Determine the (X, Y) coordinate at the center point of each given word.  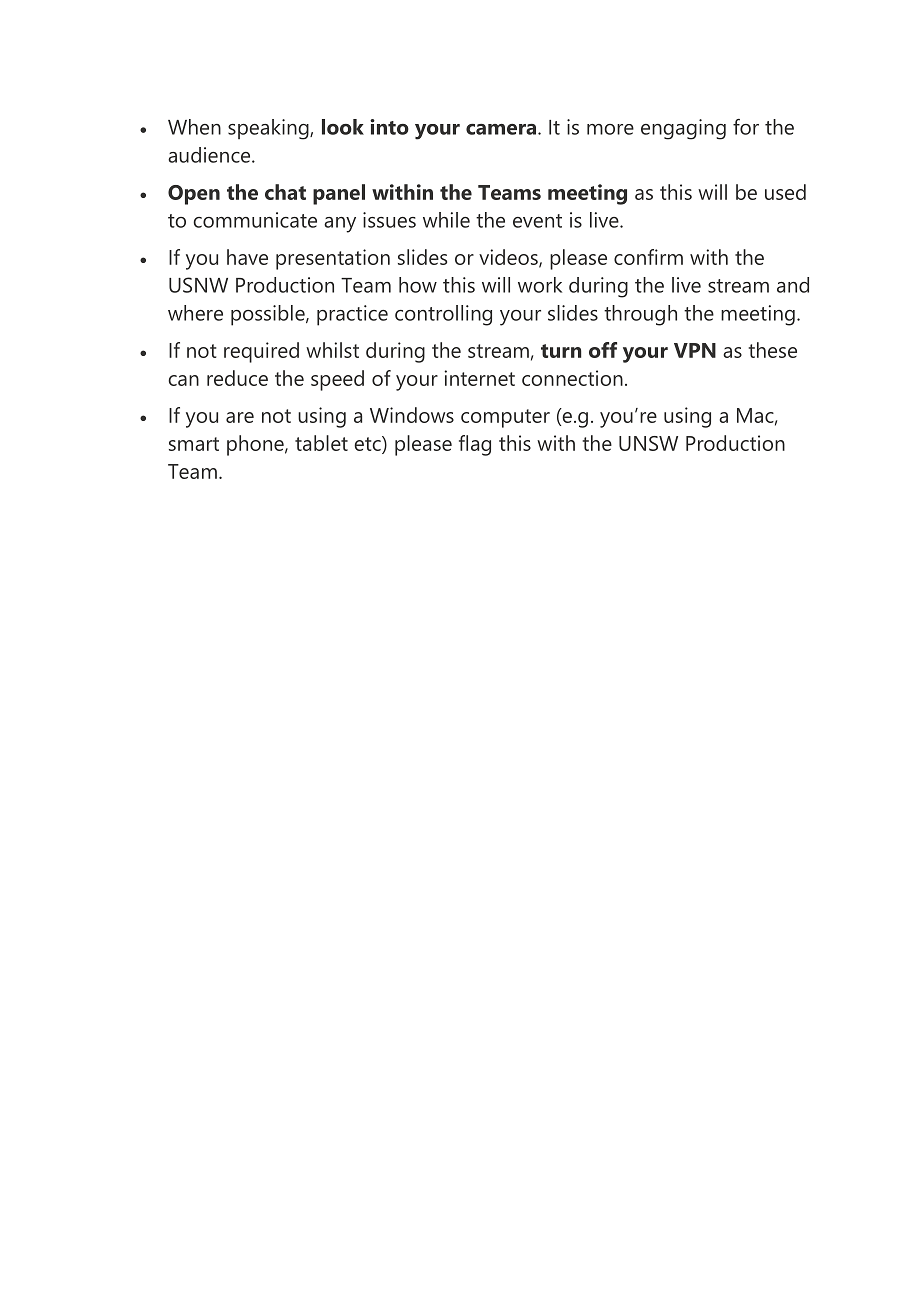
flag (475, 445)
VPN (695, 350)
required (261, 352)
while (446, 220)
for (746, 127)
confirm (648, 257)
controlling (443, 315)
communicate (255, 220)
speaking (269, 129)
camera (501, 129)
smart (194, 444)
